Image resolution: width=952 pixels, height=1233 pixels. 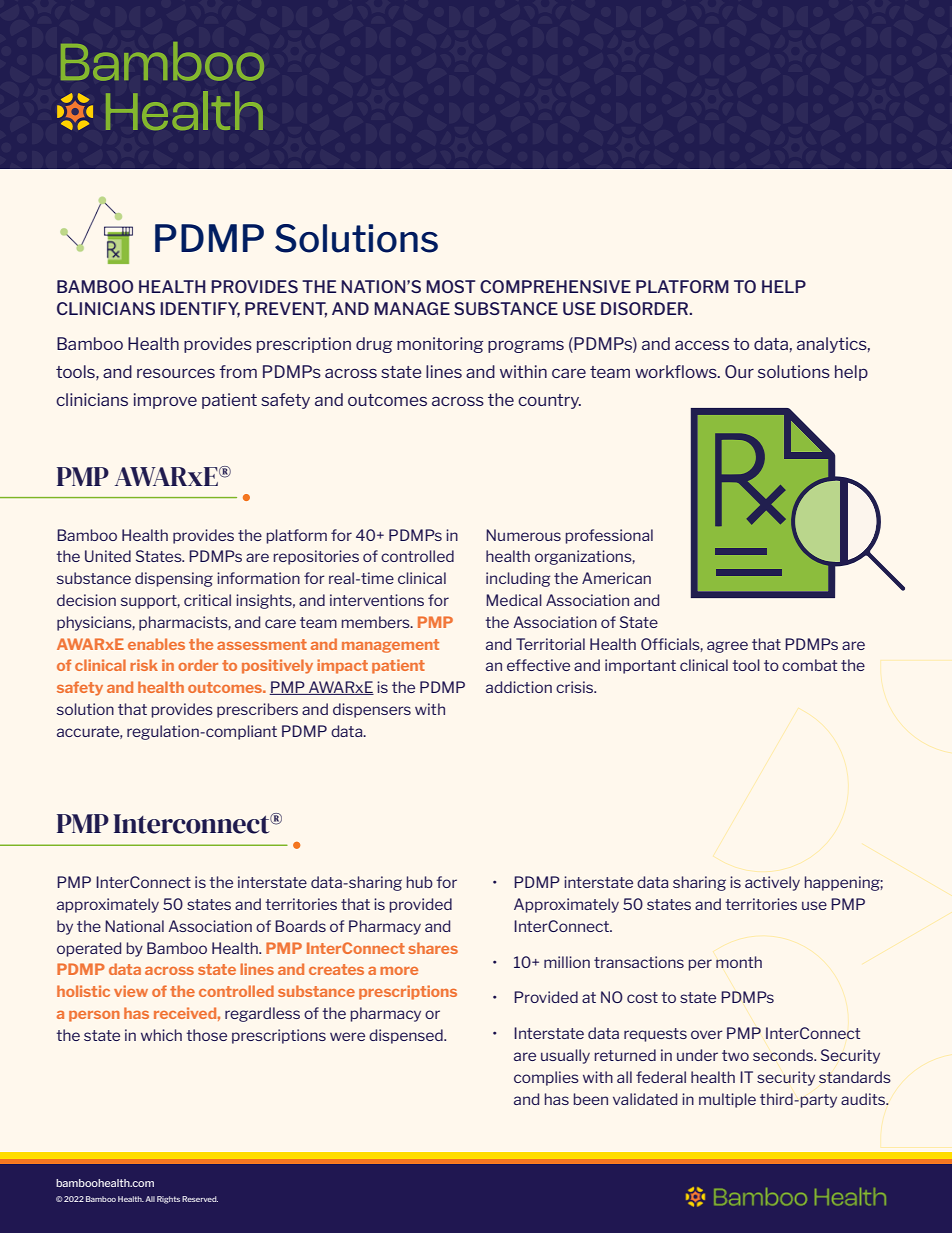 What do you see at coordinates (433, 948) in the image?
I see `shares` at bounding box center [433, 948].
